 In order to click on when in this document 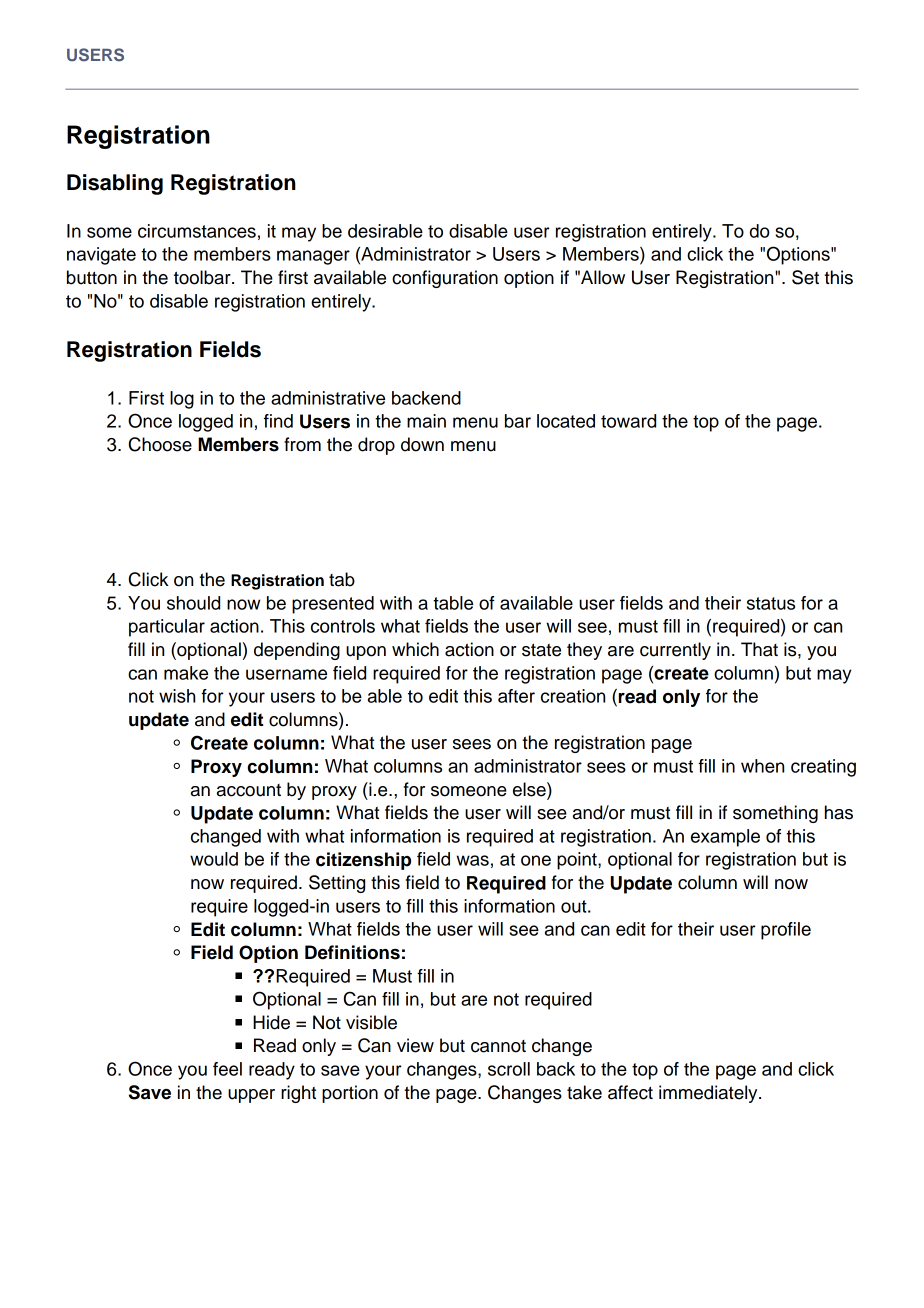, I will do `click(762, 766)`.
